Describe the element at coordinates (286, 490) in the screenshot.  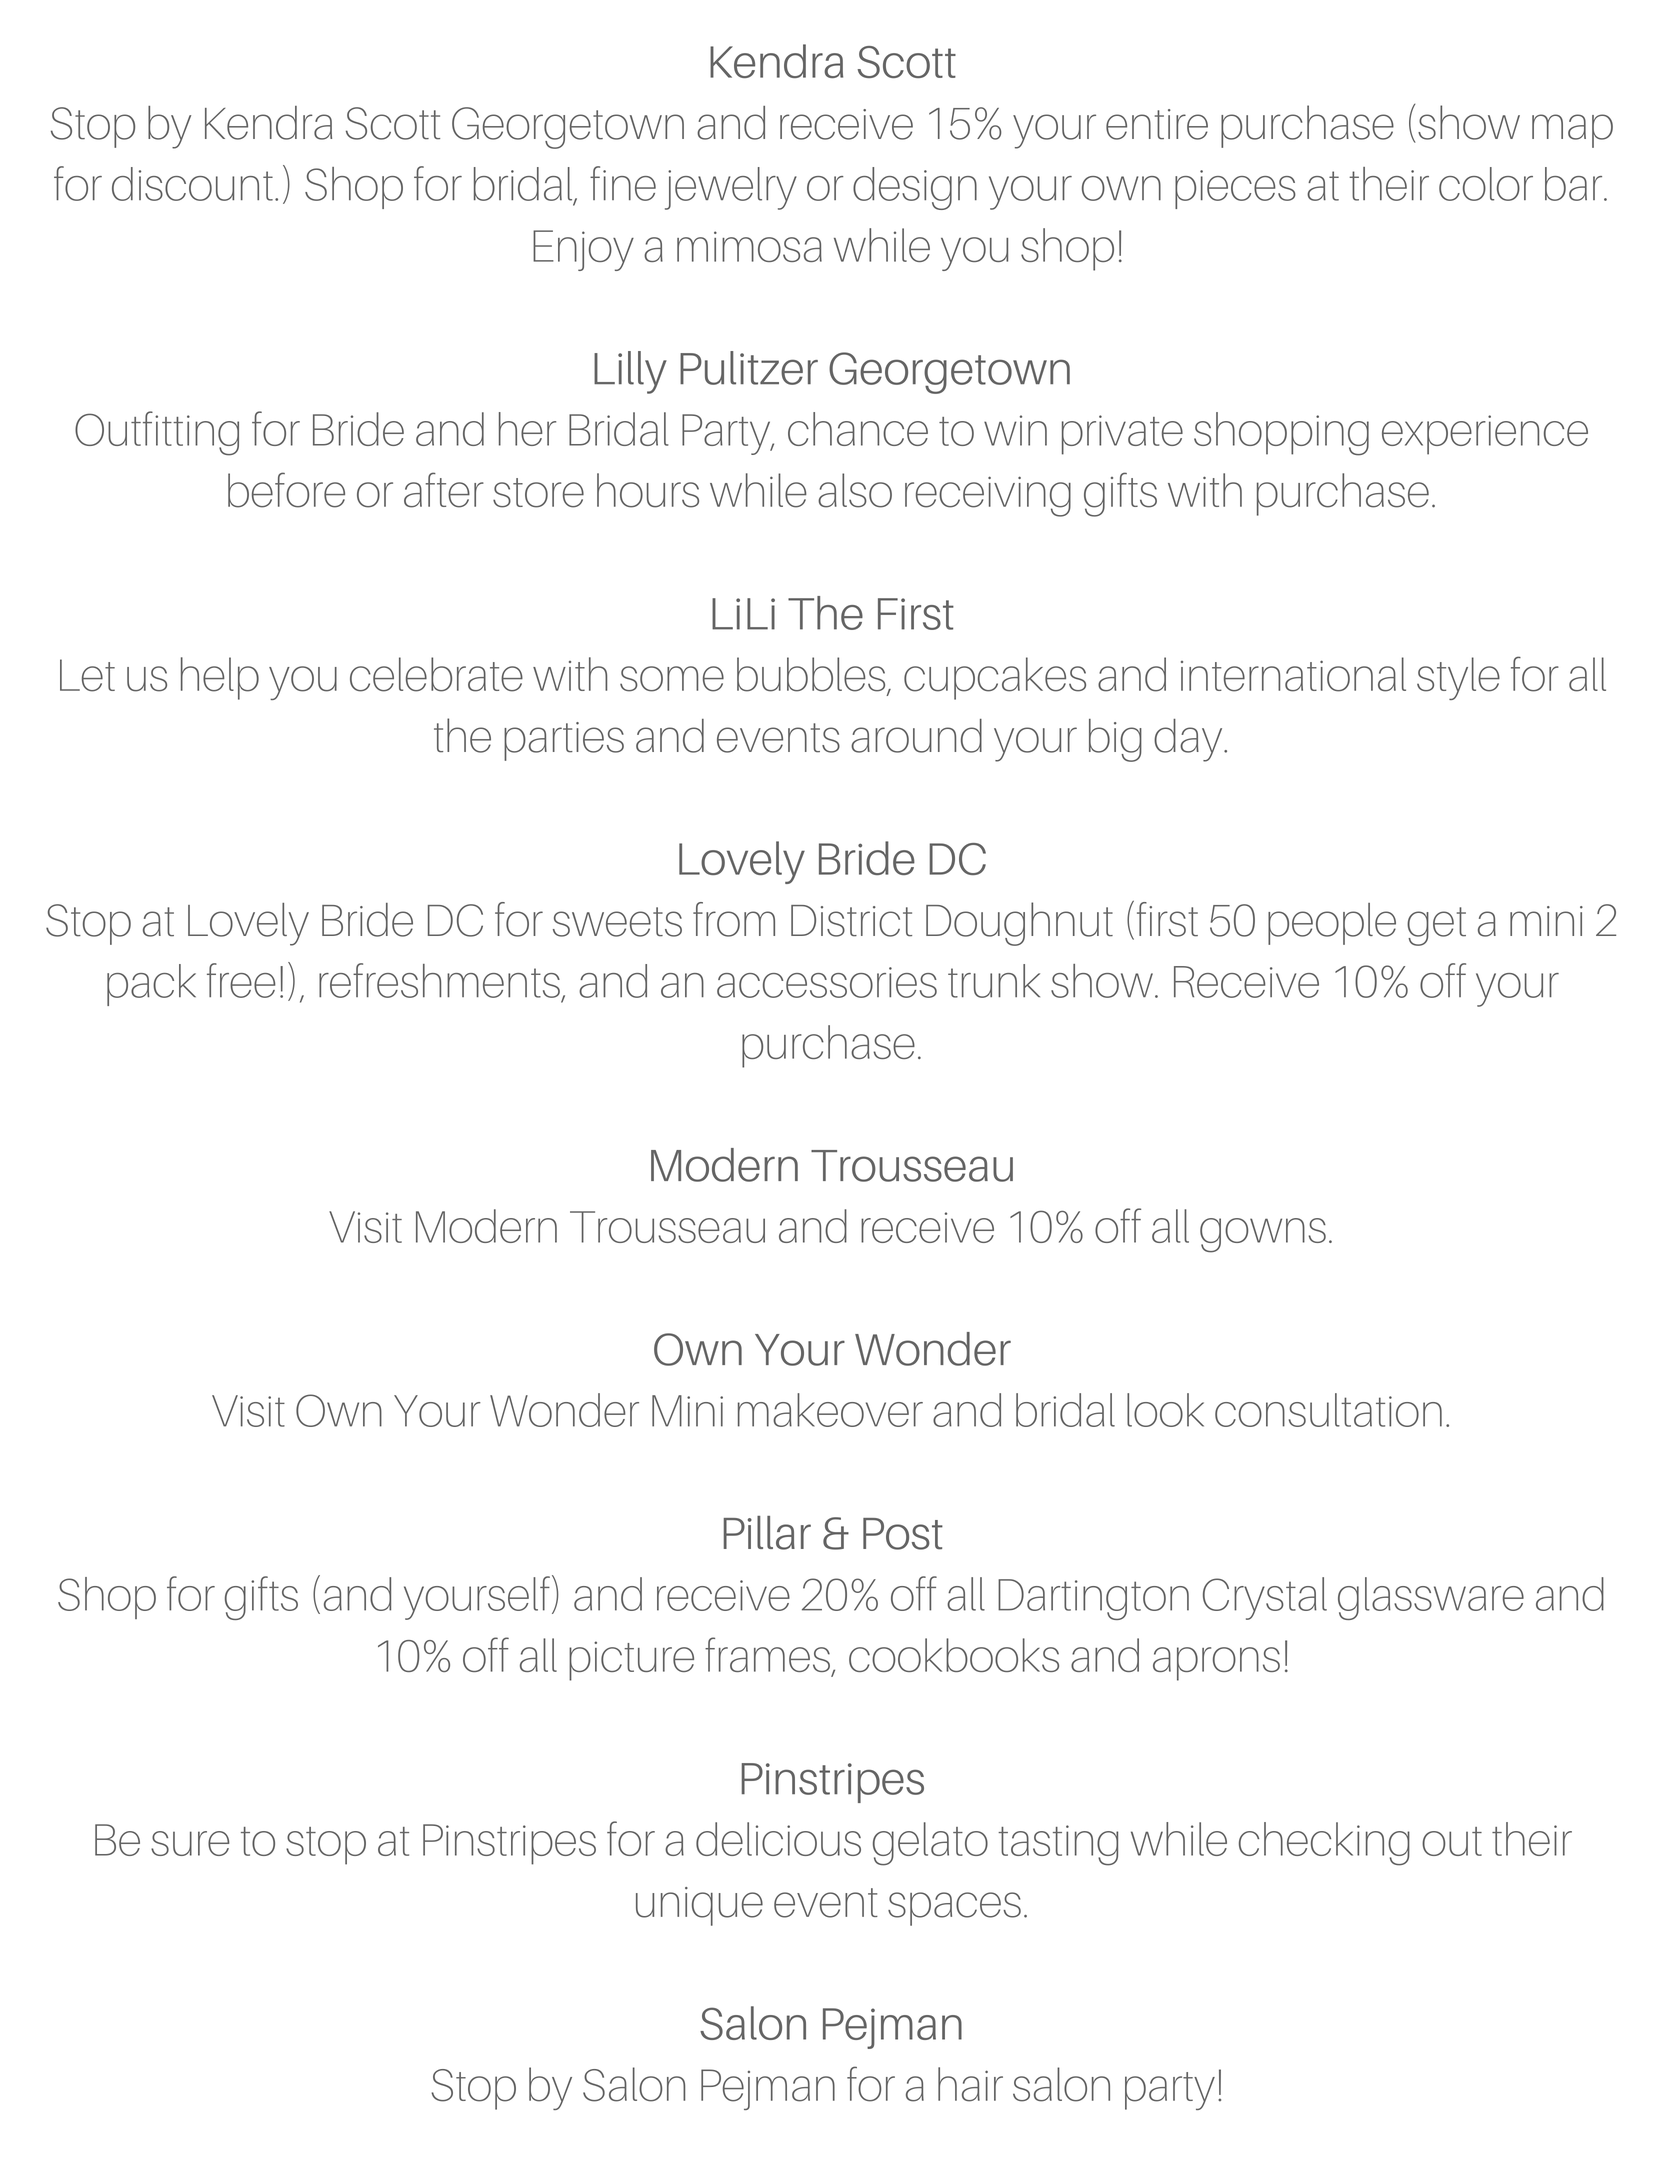
I see `before` at that location.
